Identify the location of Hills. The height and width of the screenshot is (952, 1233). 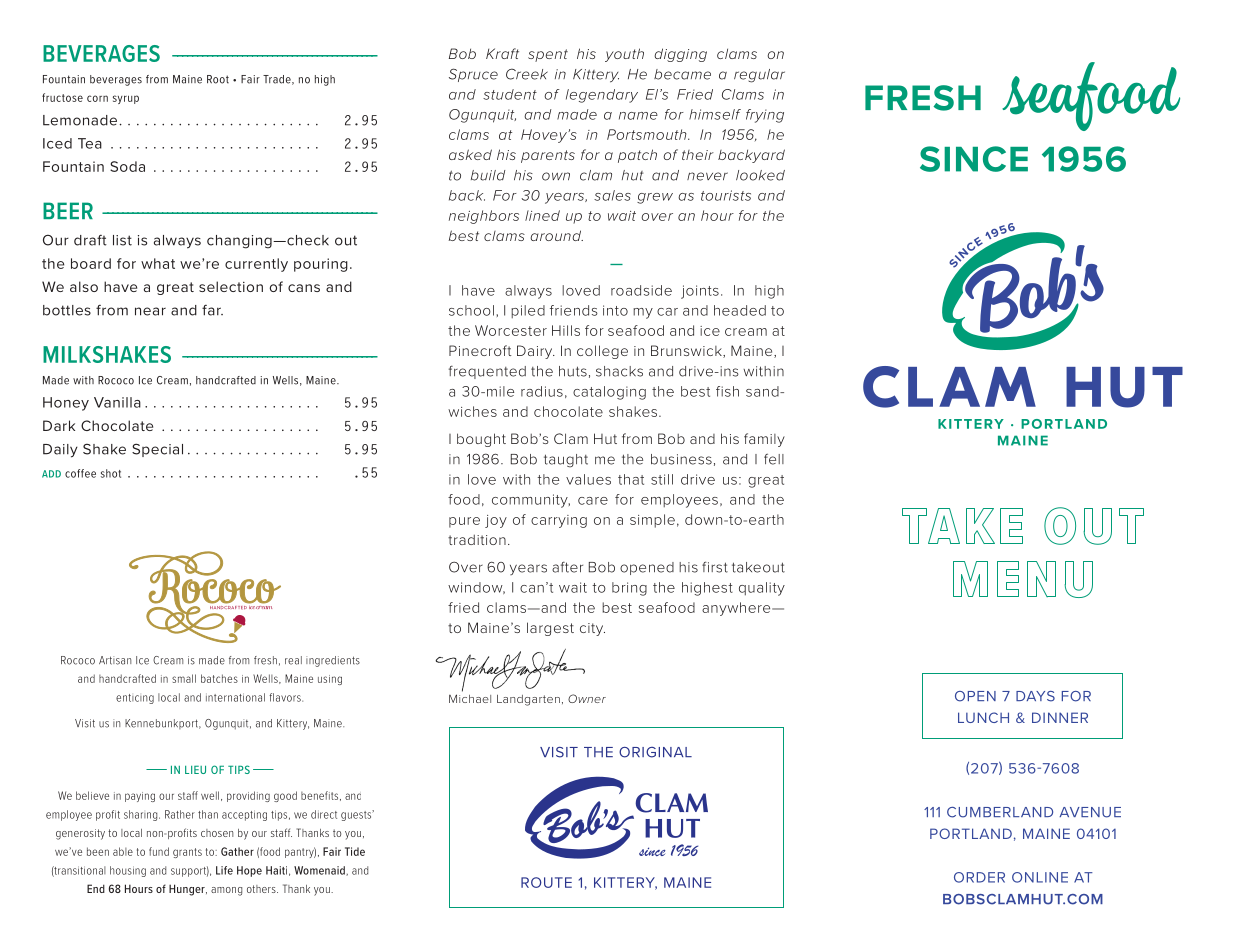
(566, 330).
